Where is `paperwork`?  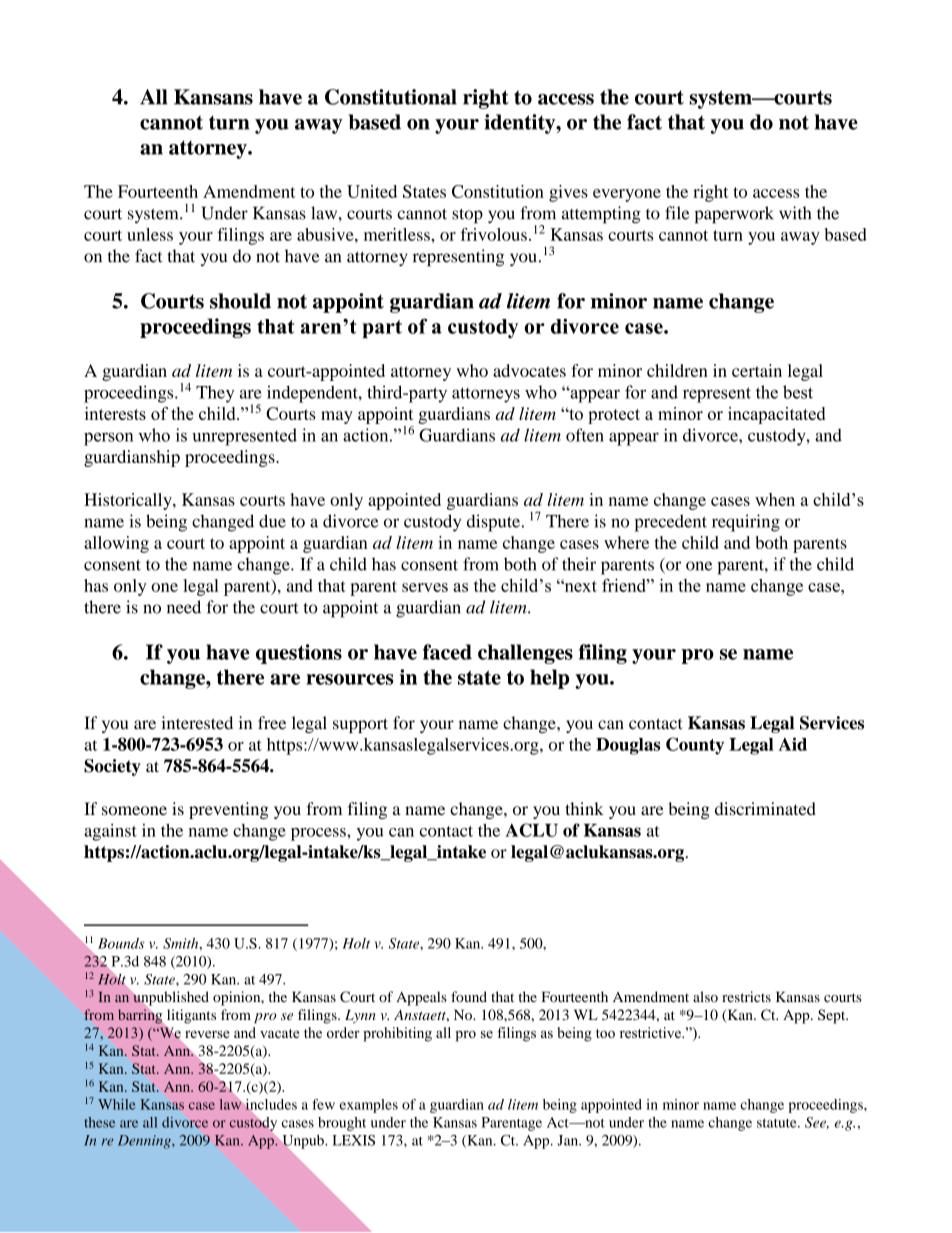
paperwork is located at coordinates (734, 215).
